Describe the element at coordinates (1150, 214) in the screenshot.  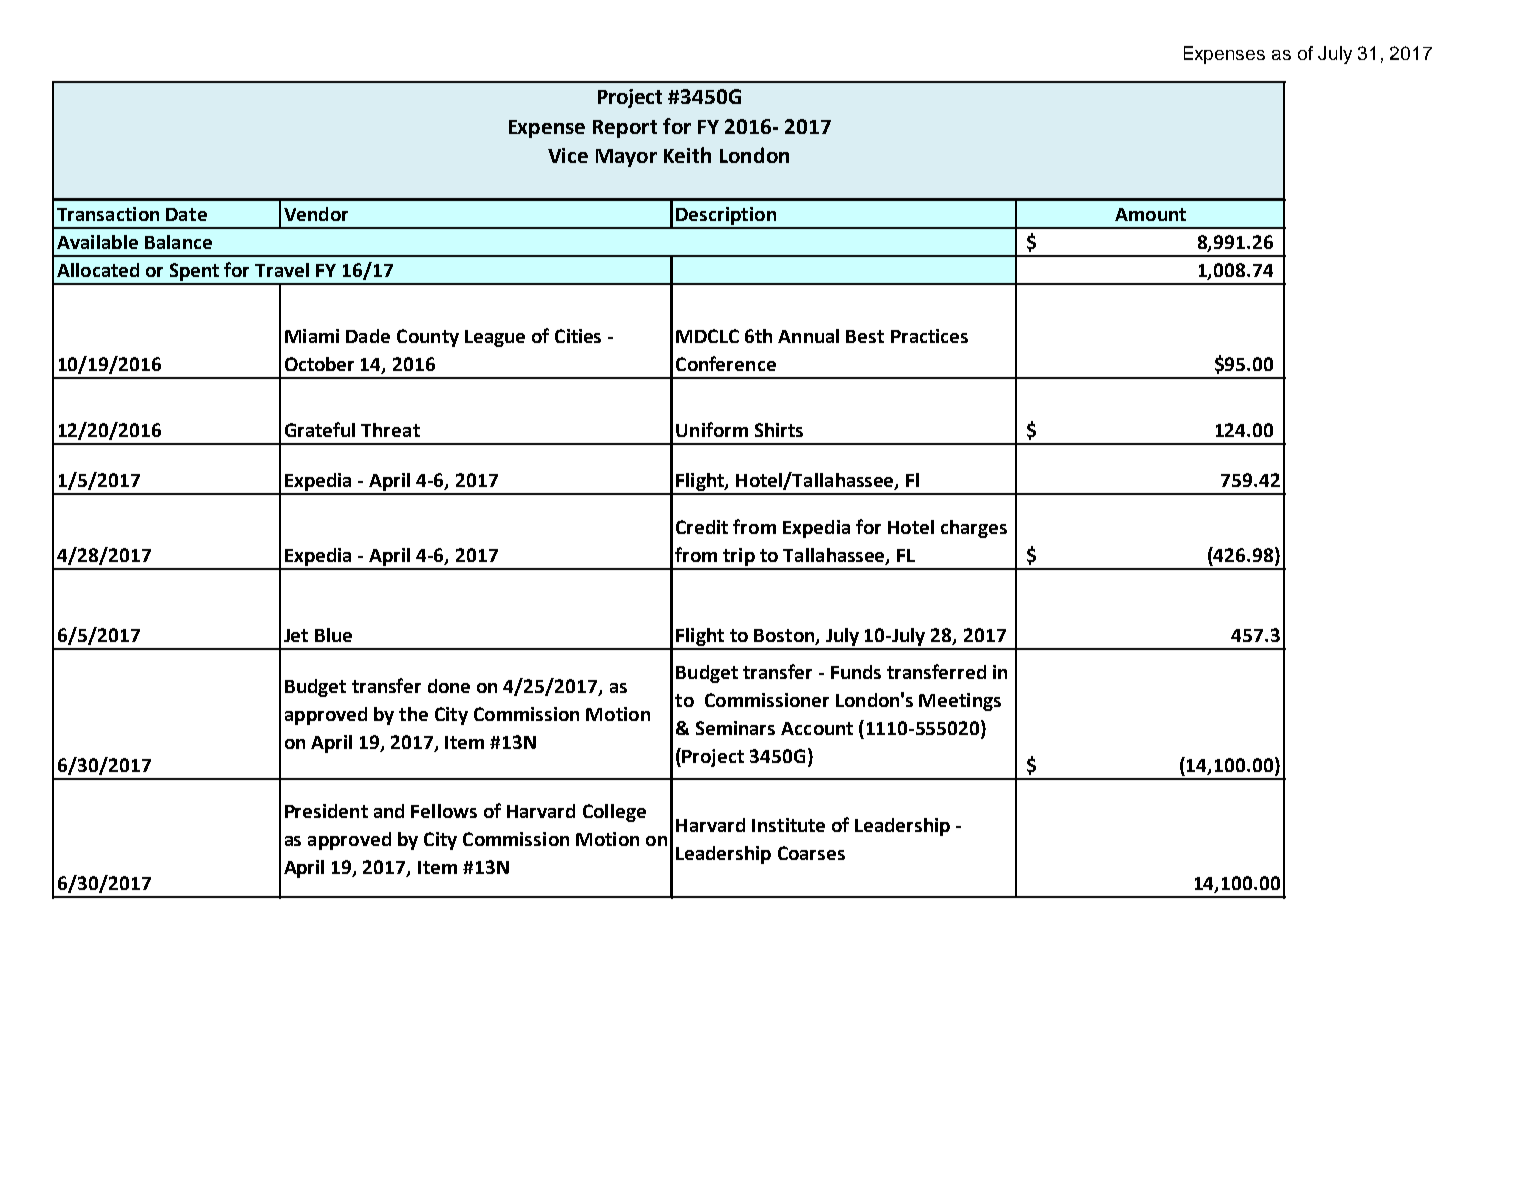
I see `Amount` at that location.
